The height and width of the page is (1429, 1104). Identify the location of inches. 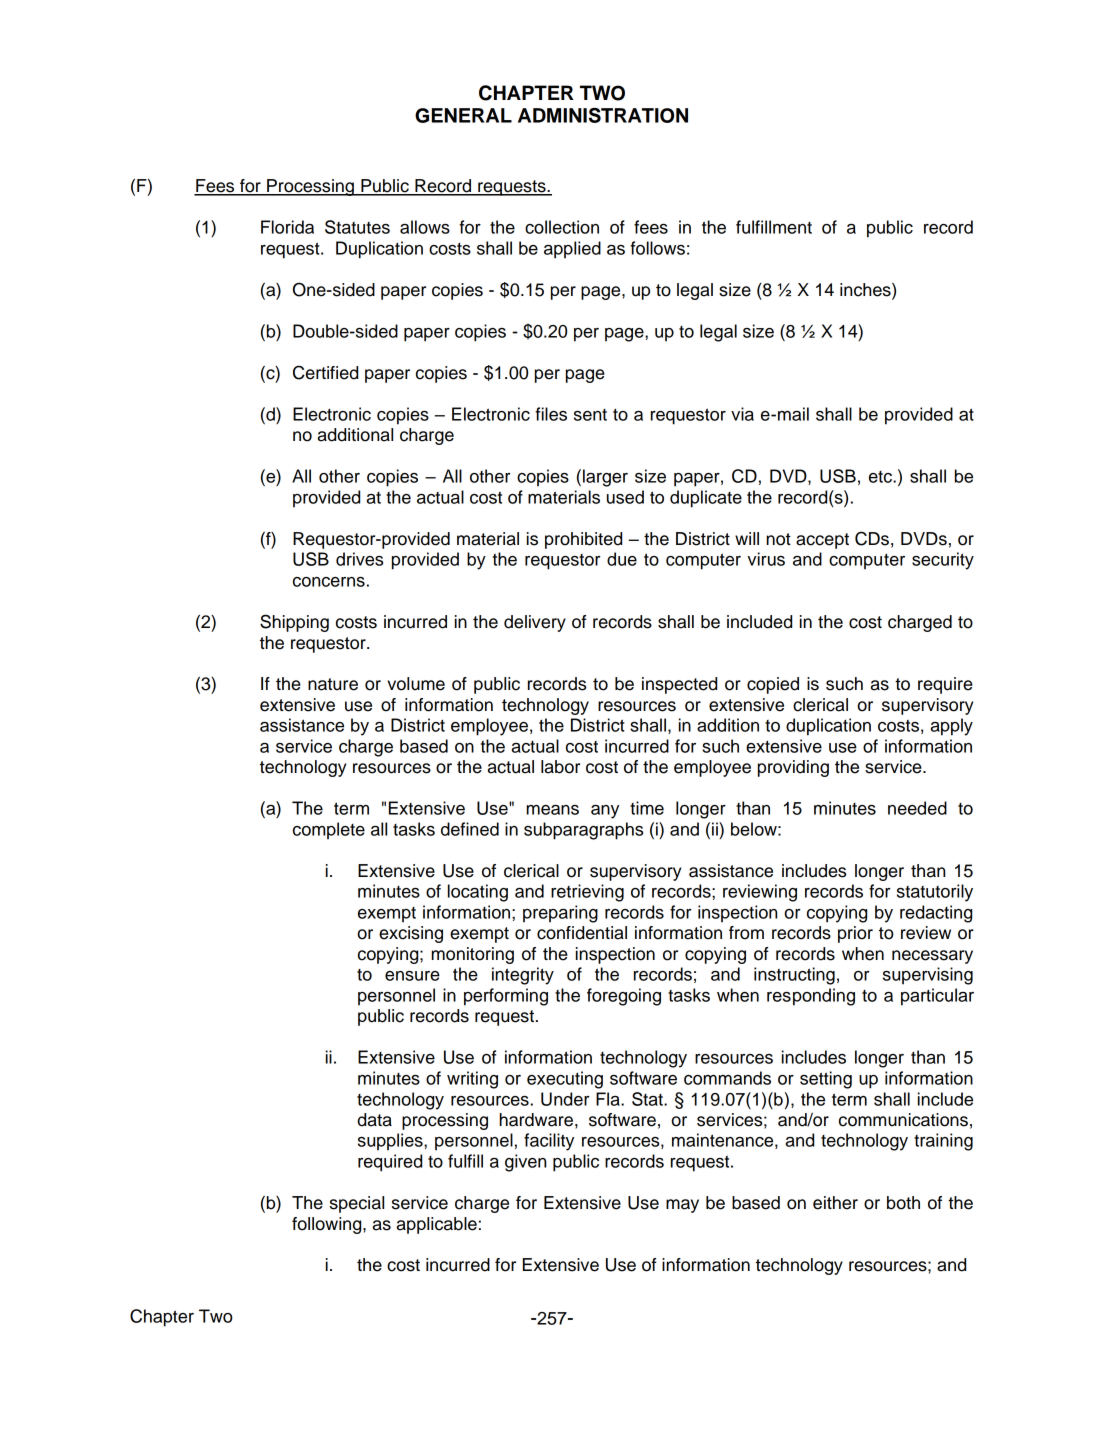
(866, 291).
